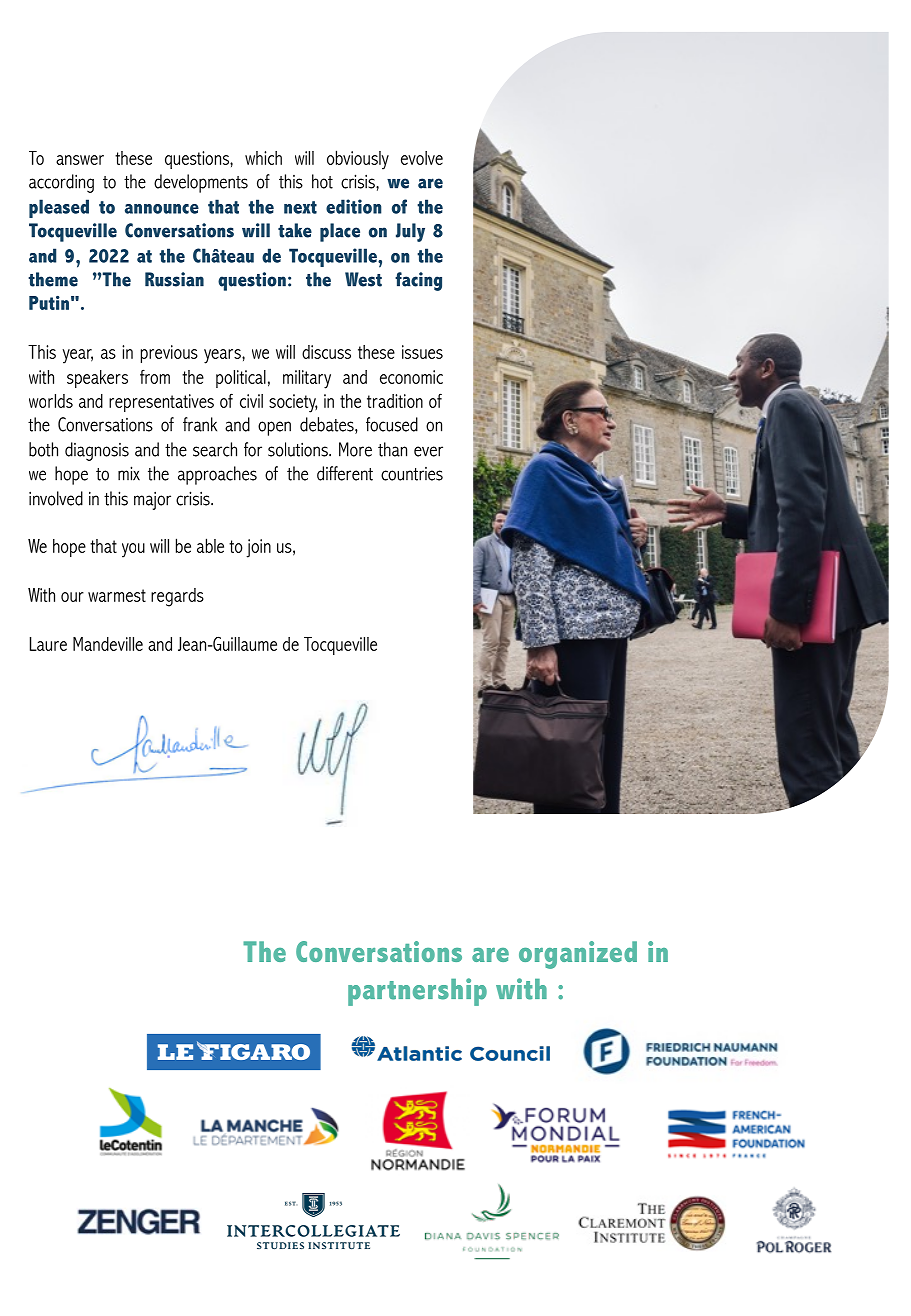  Describe the element at coordinates (422, 158) in the image. I see `evolve` at that location.
